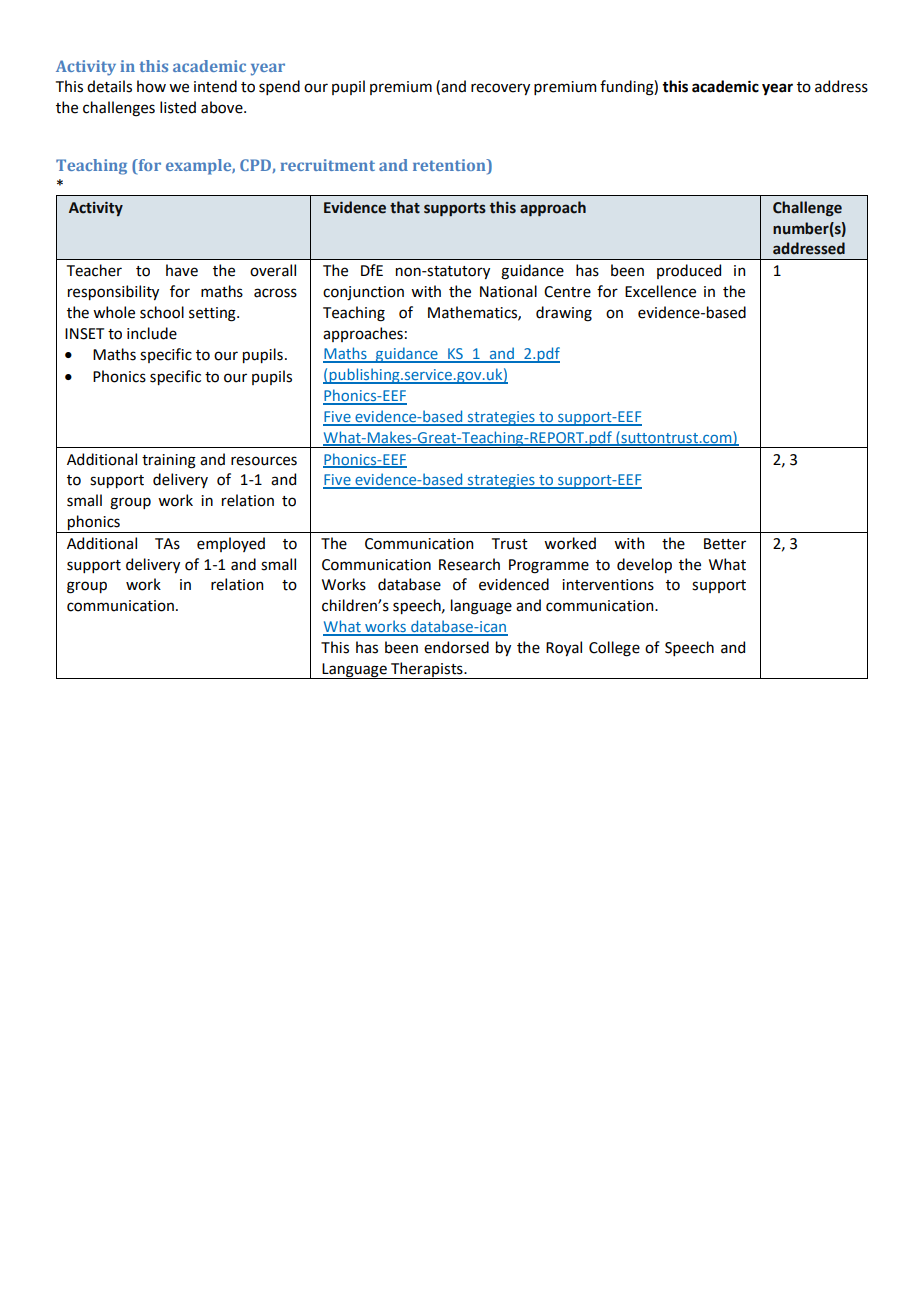 The height and width of the image is (1307, 924). I want to click on listed, so click(178, 107).
